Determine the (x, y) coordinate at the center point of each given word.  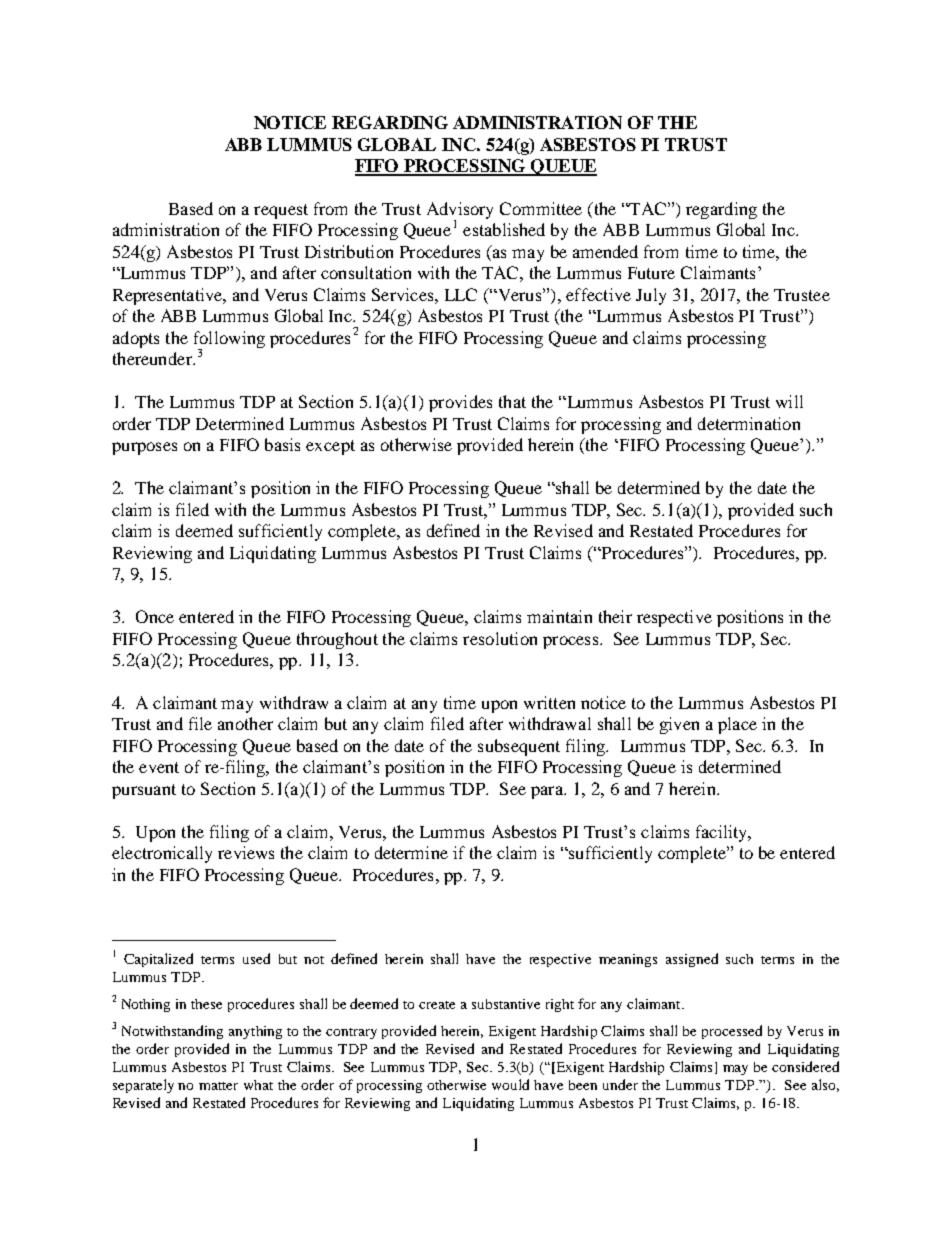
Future (651, 273)
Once (155, 616)
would (510, 1084)
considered (805, 1066)
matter (218, 1086)
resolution (500, 638)
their (615, 616)
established (504, 229)
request (281, 211)
